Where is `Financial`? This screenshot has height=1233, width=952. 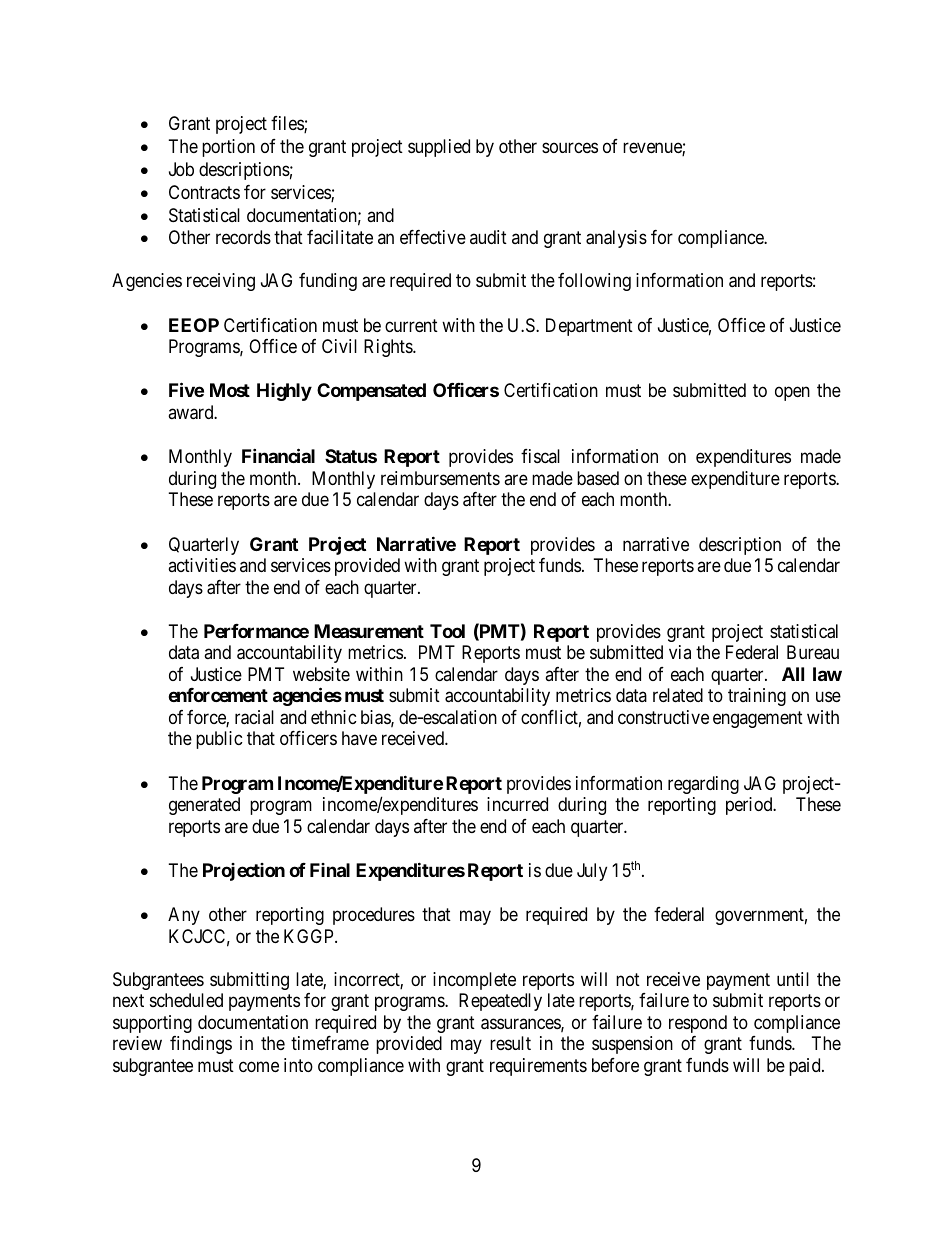
Financial is located at coordinates (278, 455).
